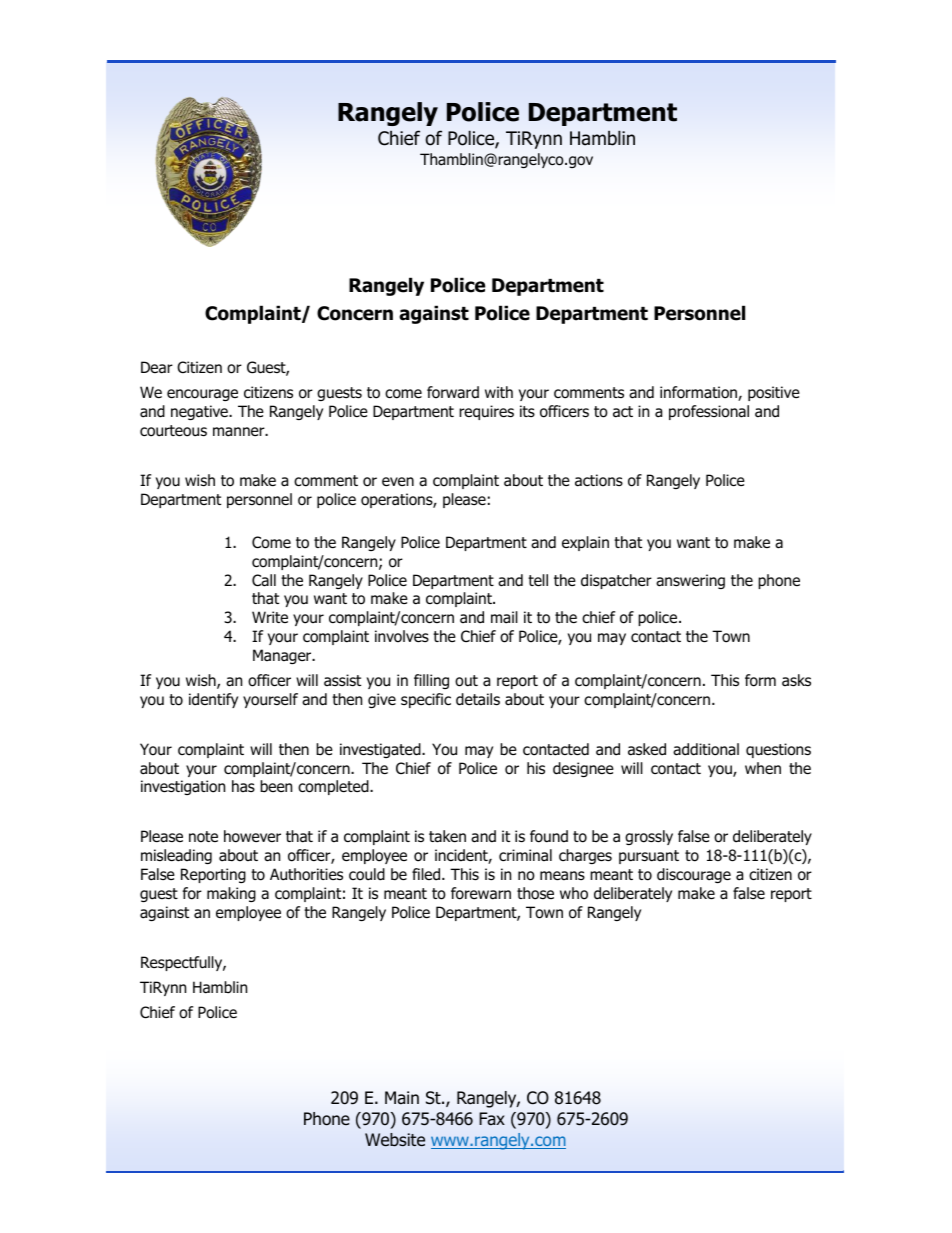 This screenshot has height=1233, width=952. Describe the element at coordinates (202, 395) in the screenshot. I see `encourage` at that location.
